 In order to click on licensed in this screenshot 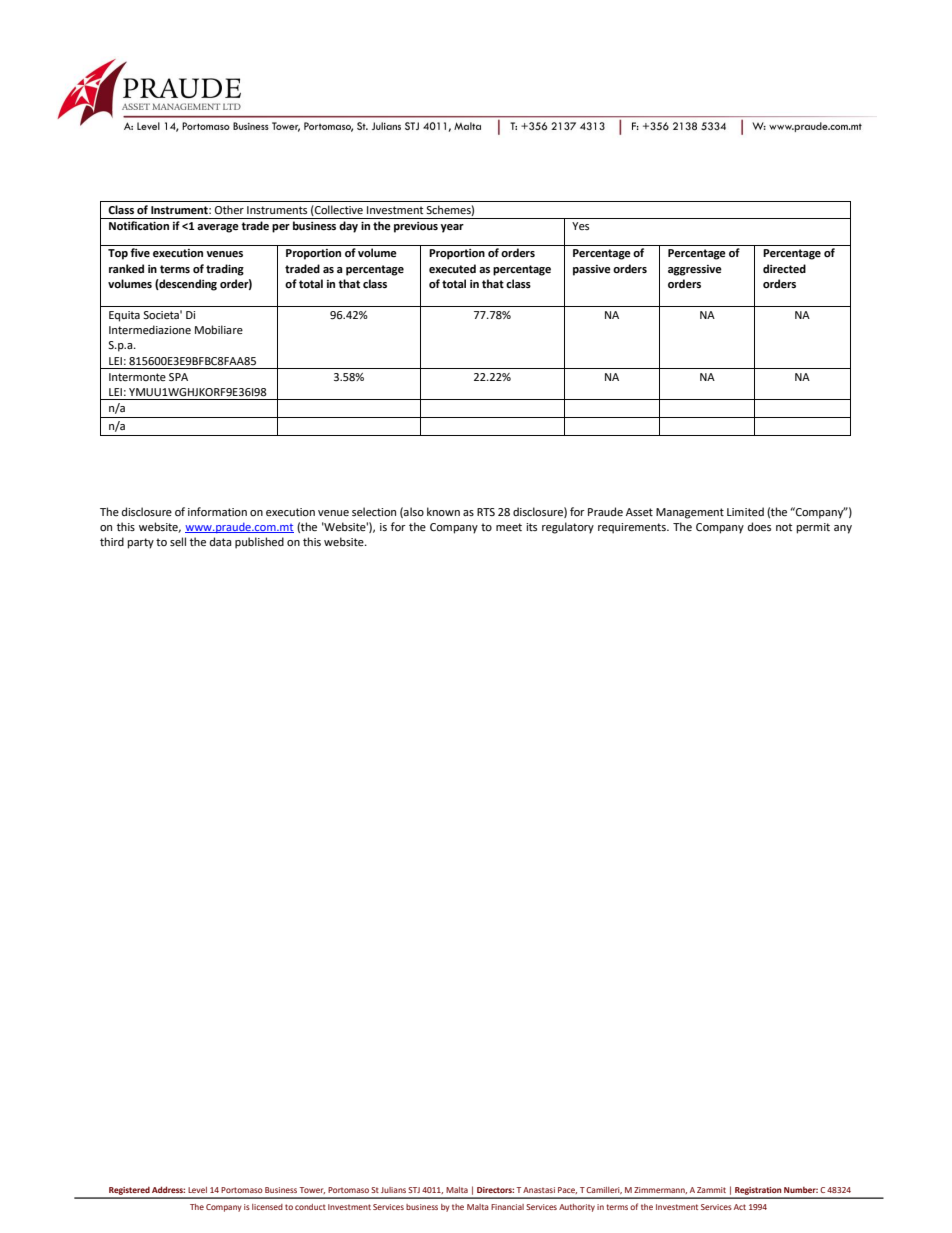, I will do `click(267, 1207)`.
